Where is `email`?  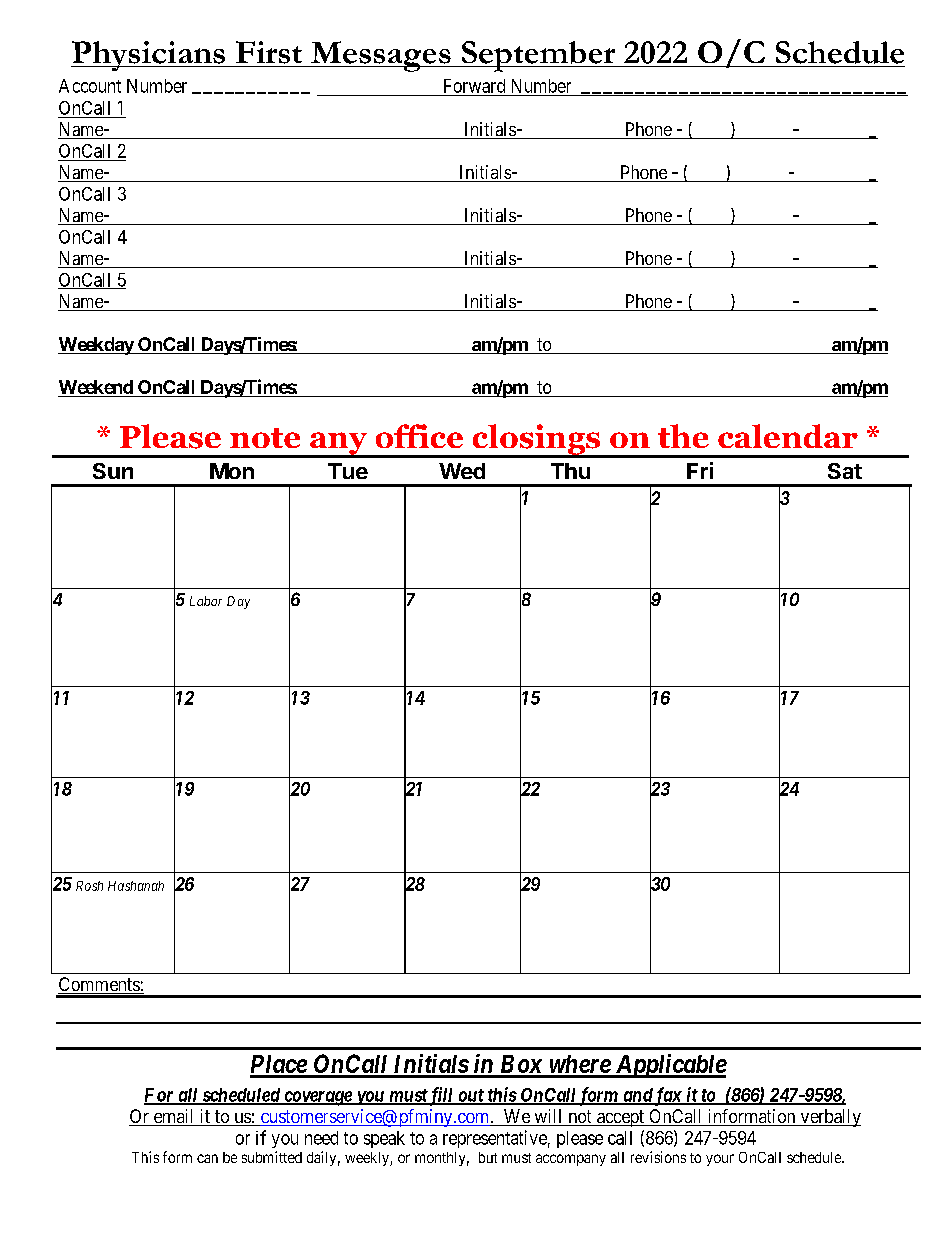 email is located at coordinates (174, 1117).
